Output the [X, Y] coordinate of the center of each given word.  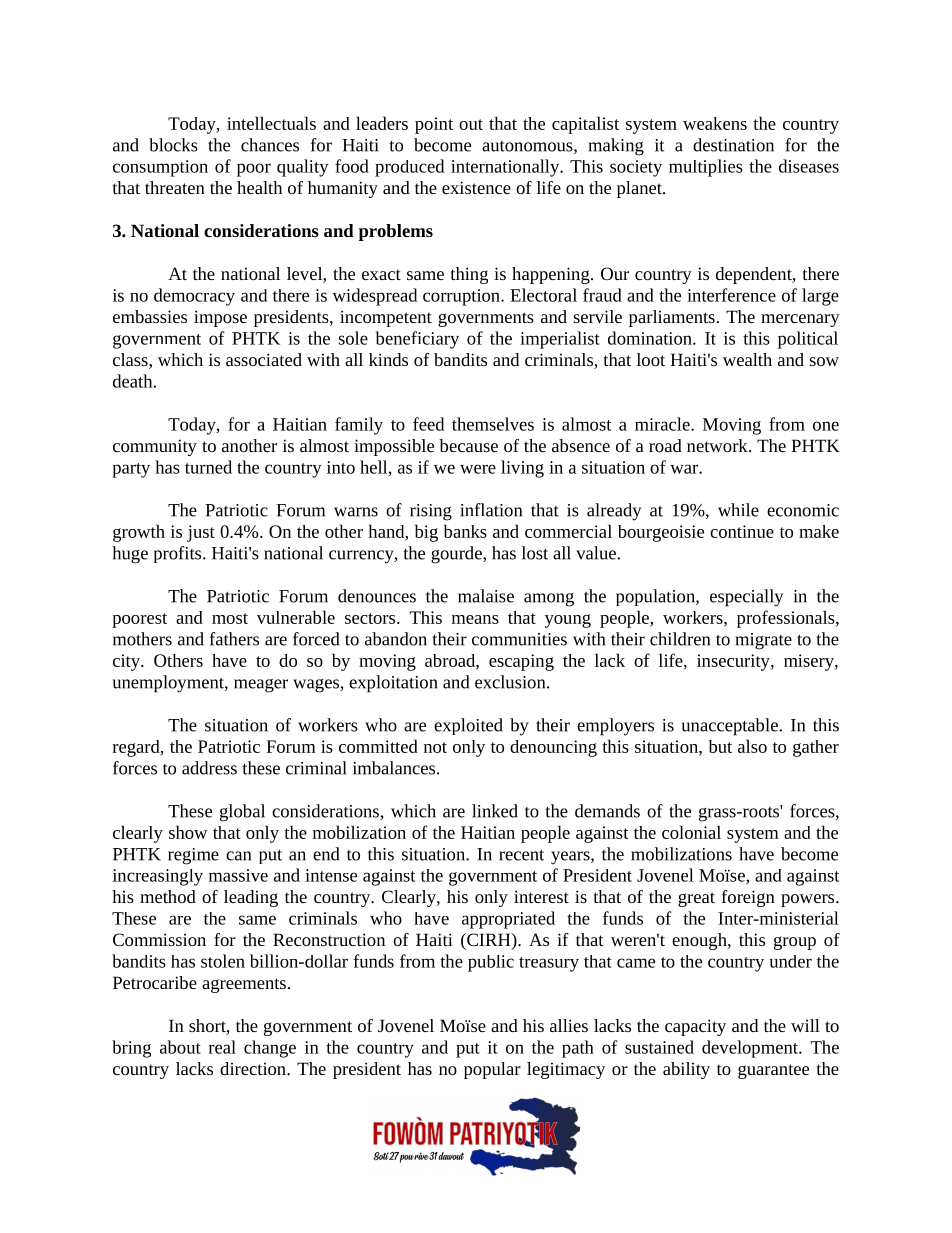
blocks [173, 145]
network [718, 445]
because [468, 445]
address [209, 768]
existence [476, 187]
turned [208, 467]
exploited [468, 726]
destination [733, 145]
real [222, 1047]
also [752, 746]
